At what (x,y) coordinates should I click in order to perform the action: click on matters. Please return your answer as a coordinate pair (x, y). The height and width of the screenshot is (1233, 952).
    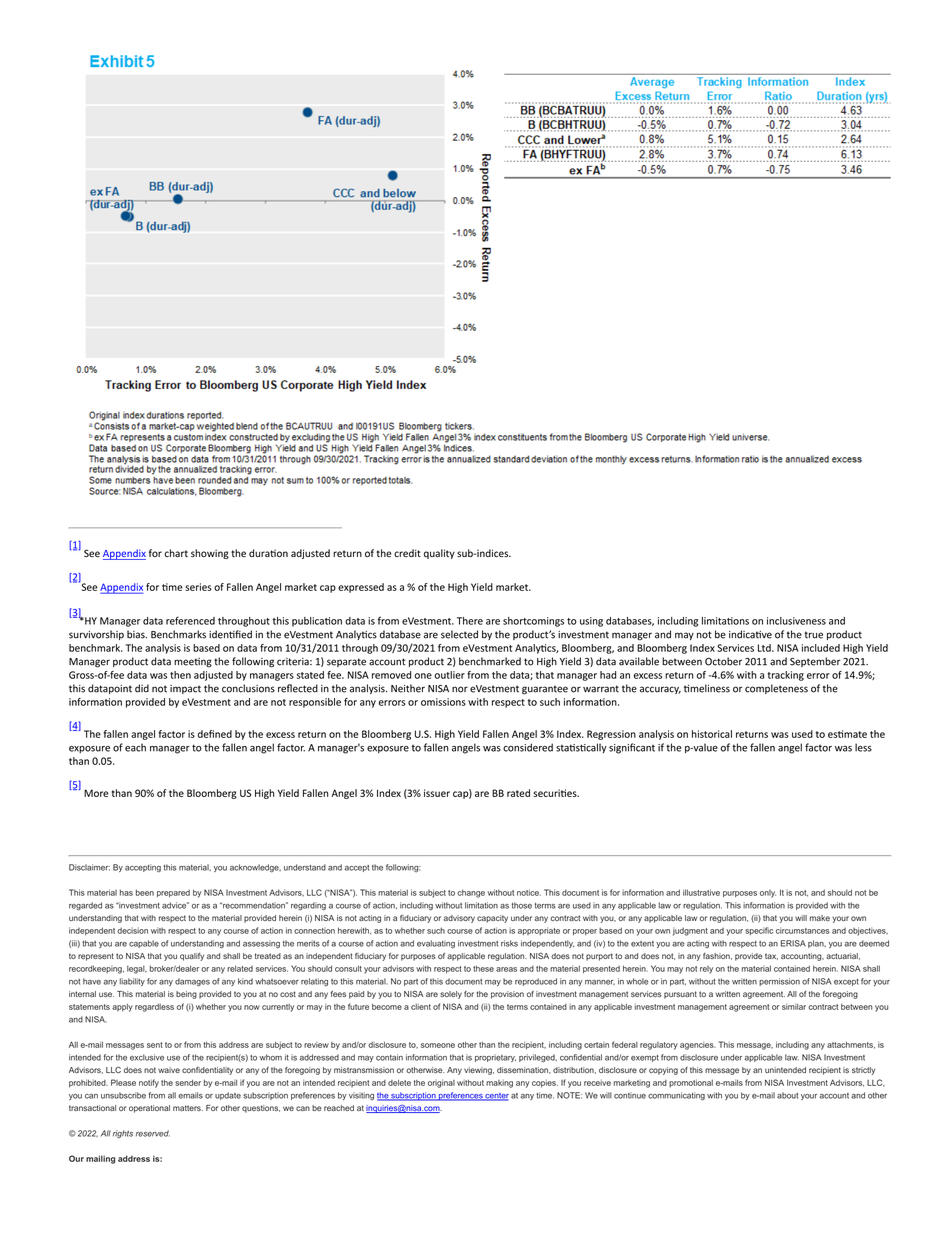
    Looking at the image, I should click on (188, 1108).
